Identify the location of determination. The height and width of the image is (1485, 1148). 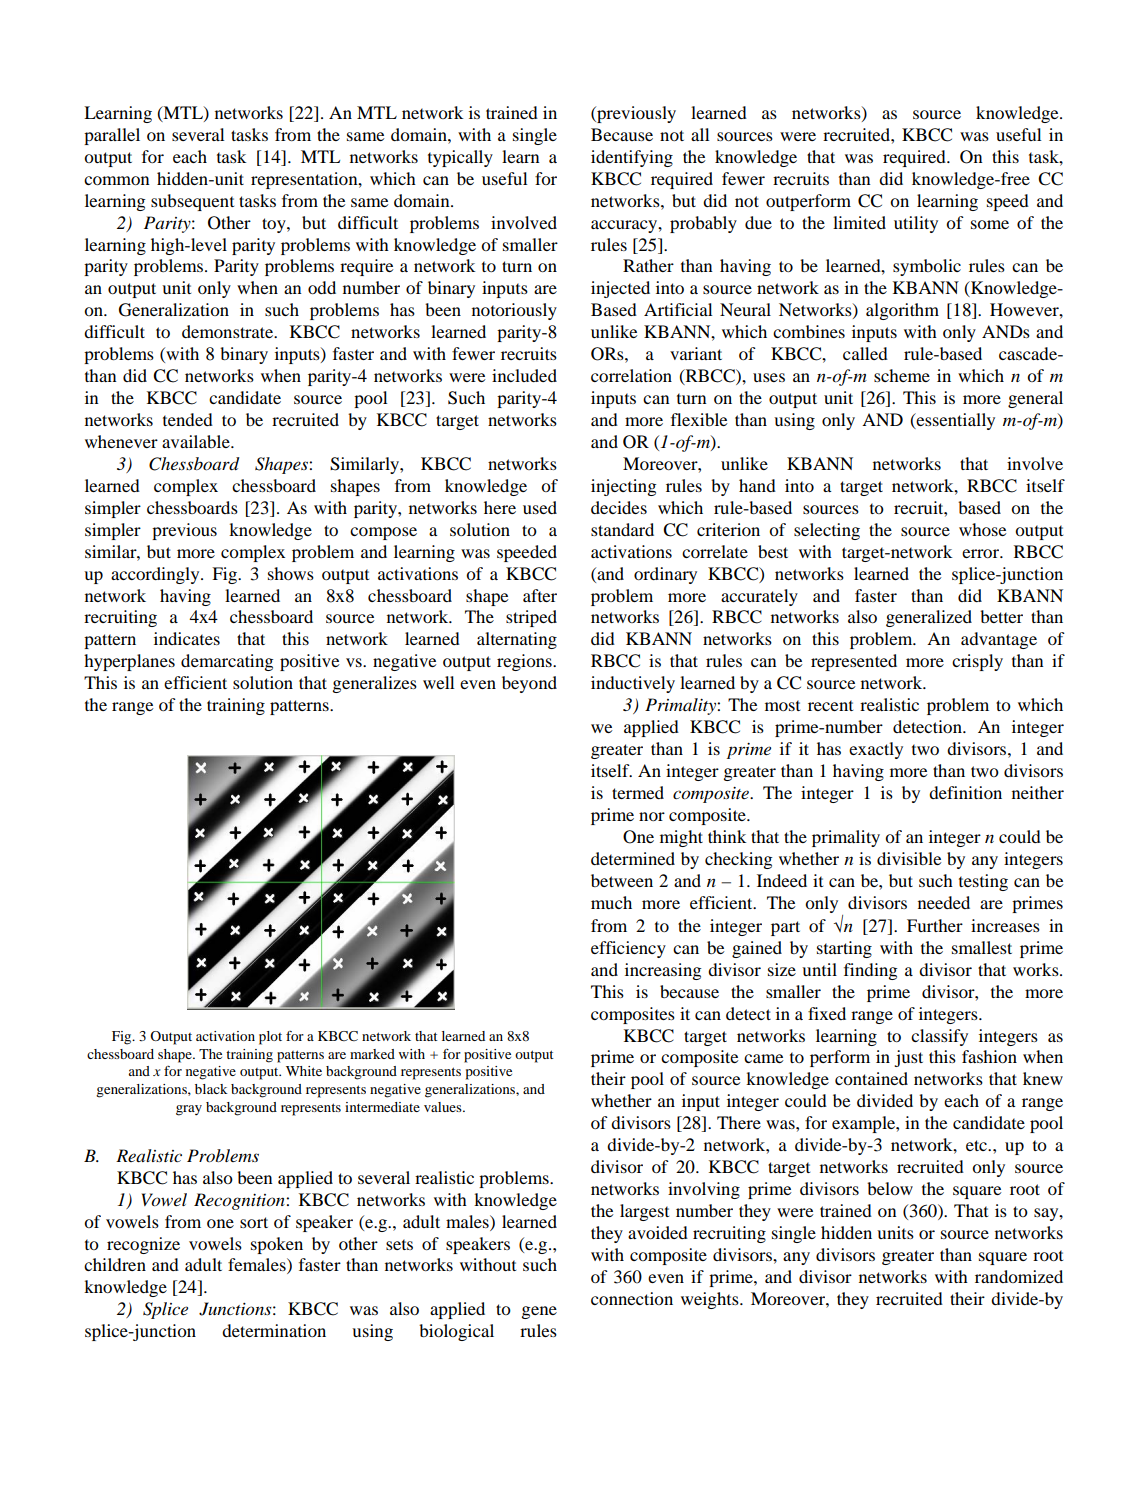
(274, 1330).
